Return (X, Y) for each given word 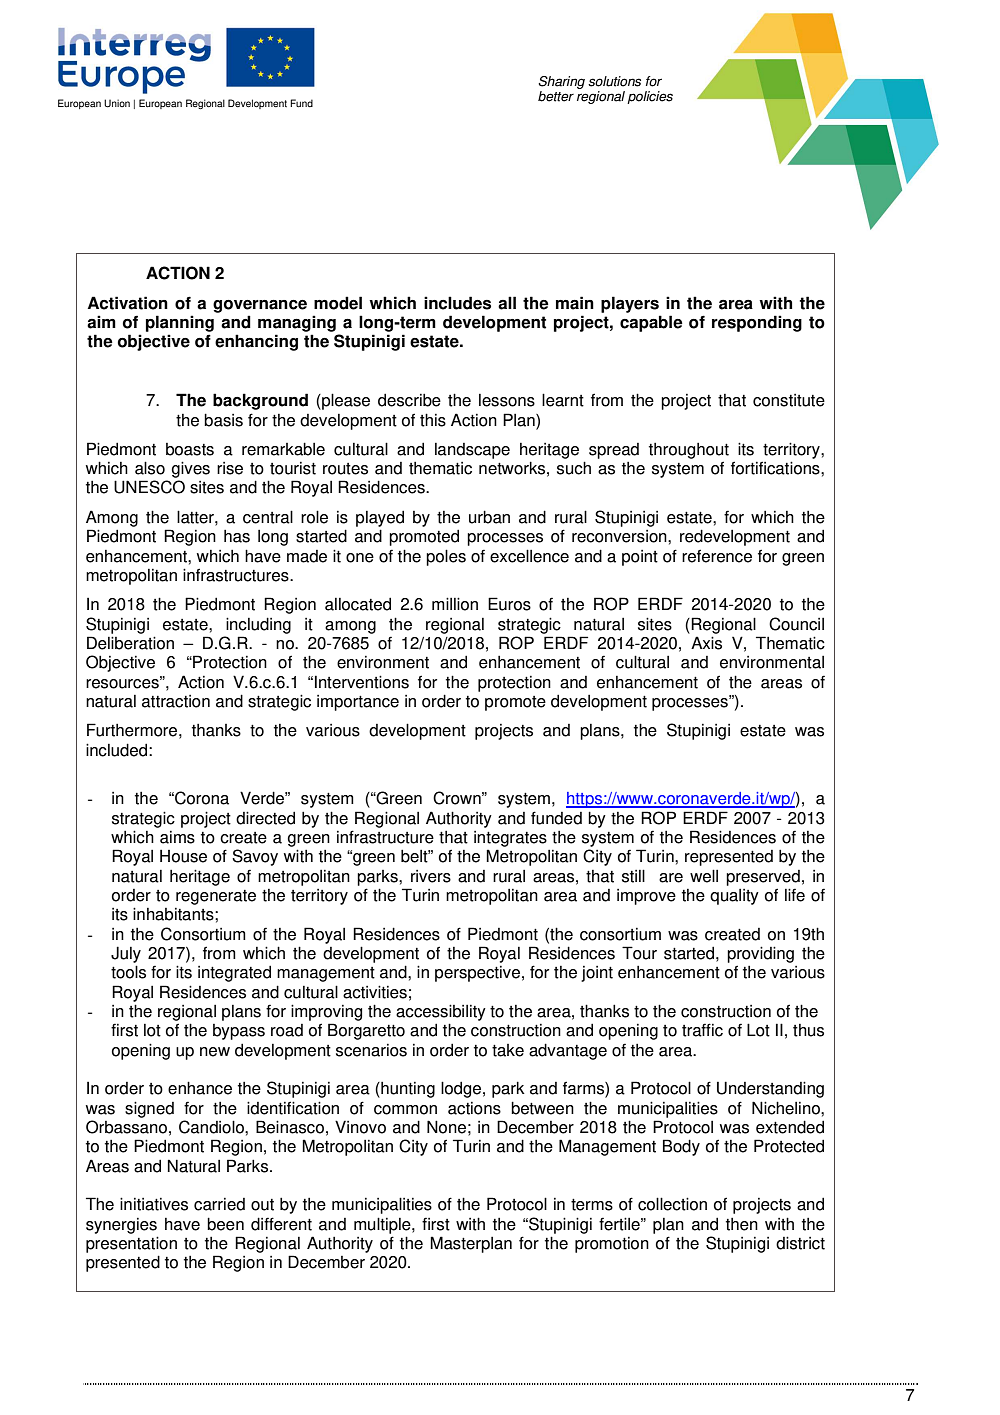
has (237, 536)
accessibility (441, 1012)
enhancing (256, 342)
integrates (510, 839)
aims (177, 837)
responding (757, 323)
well (704, 876)
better (556, 96)
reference (717, 556)
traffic (702, 1030)
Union (117, 103)
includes (457, 303)
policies (650, 97)
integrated (234, 973)
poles (446, 557)
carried (219, 1204)
